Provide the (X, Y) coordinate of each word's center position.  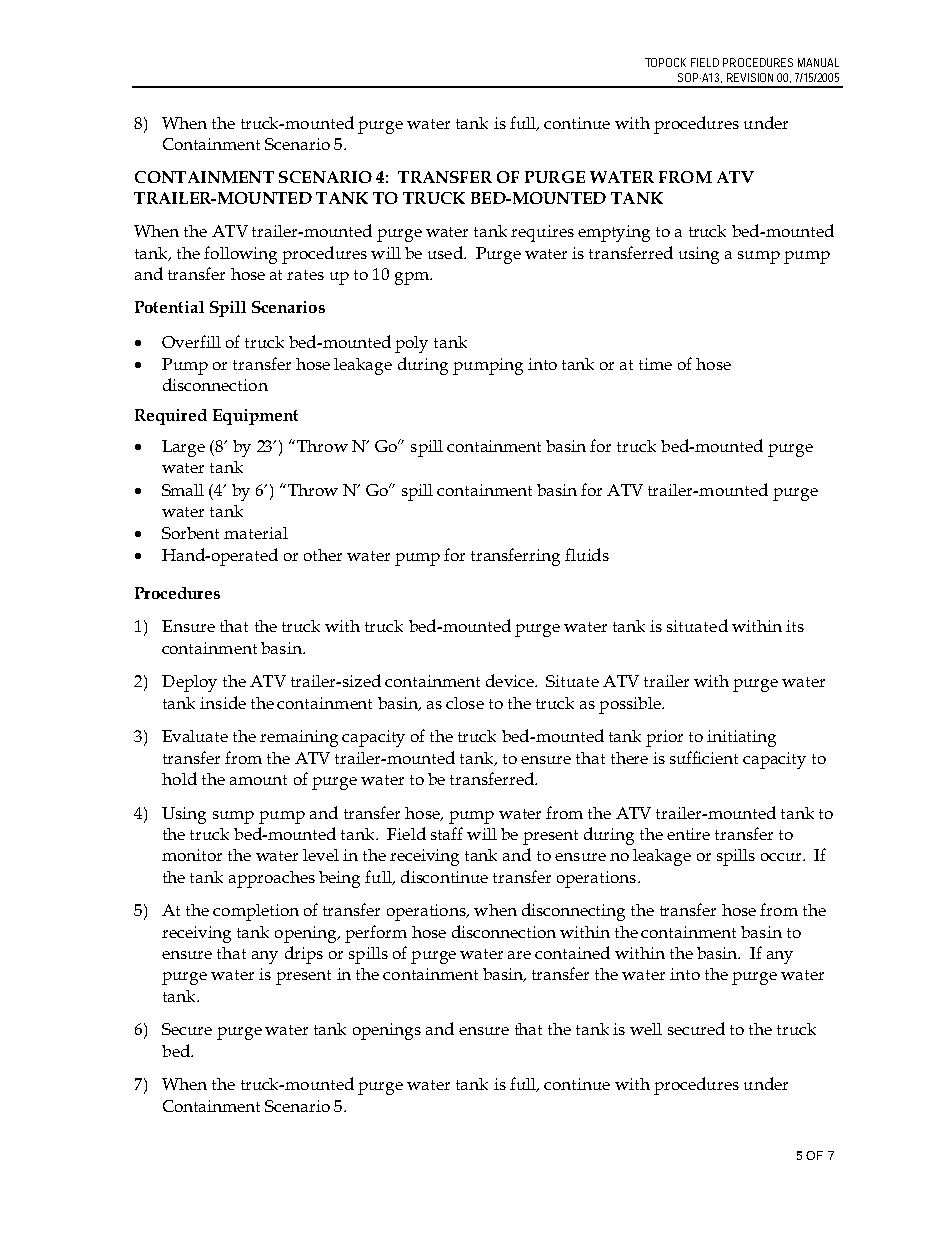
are (519, 955)
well (646, 1029)
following (240, 255)
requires (542, 233)
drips (304, 955)
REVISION (750, 77)
